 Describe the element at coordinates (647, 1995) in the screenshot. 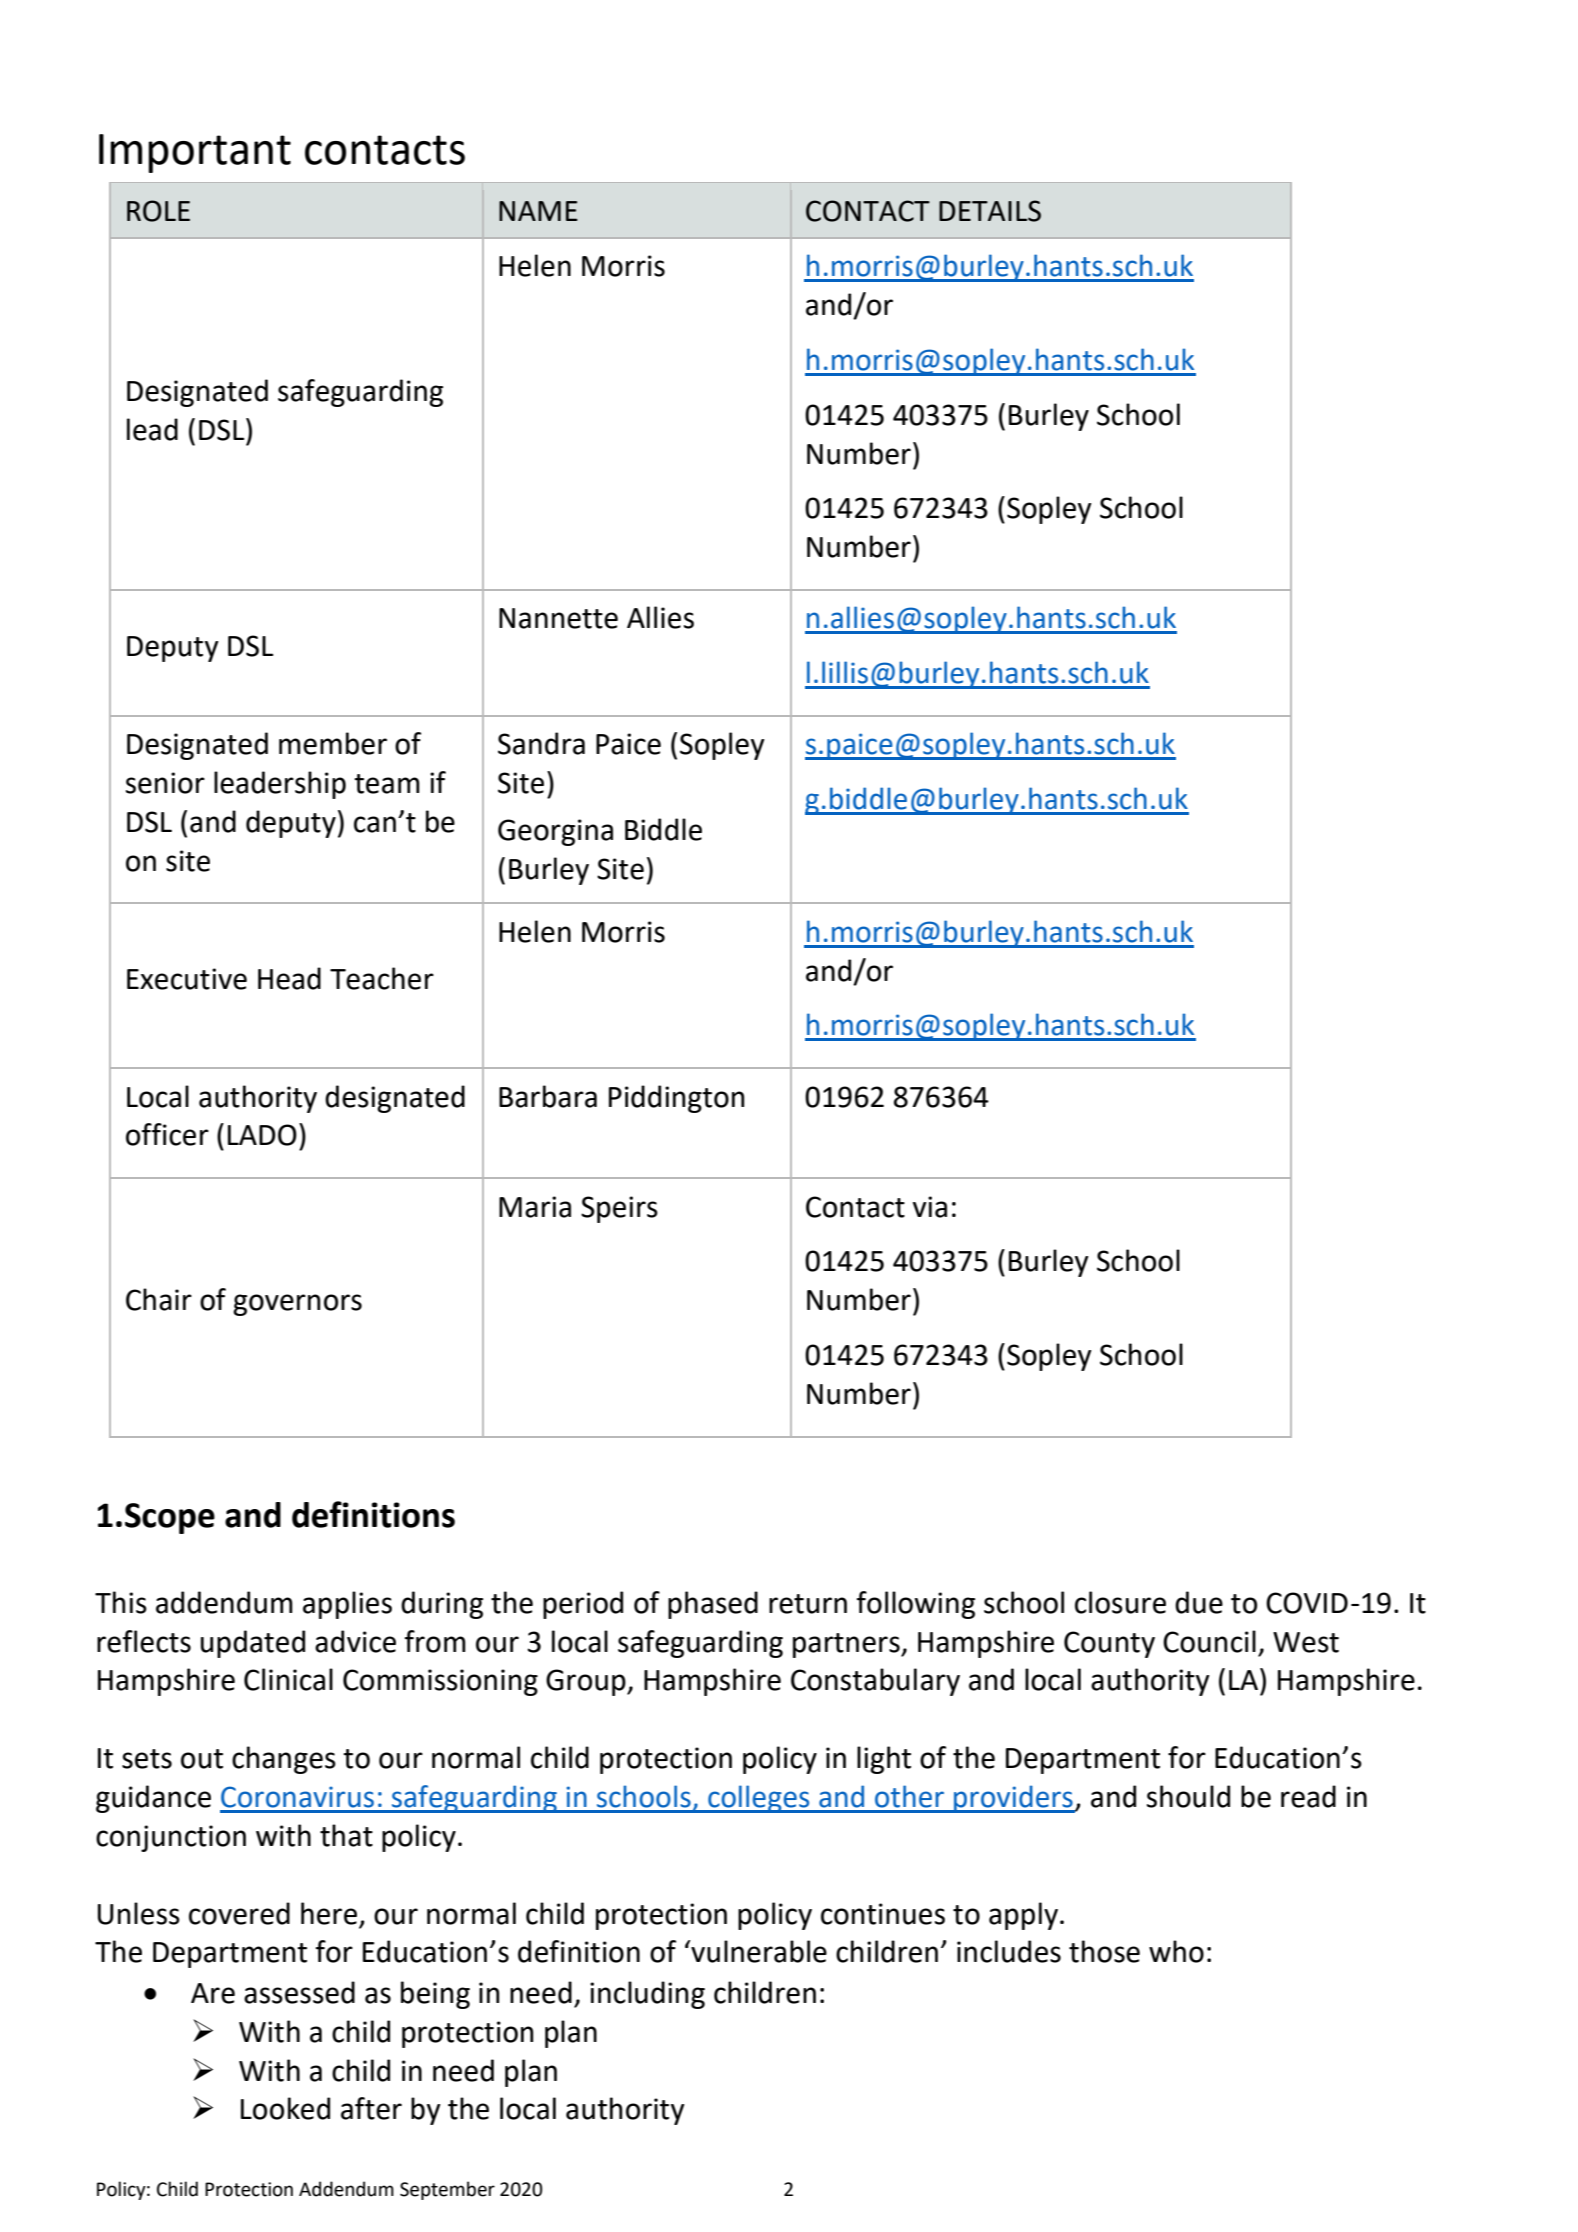

I see `including` at that location.
